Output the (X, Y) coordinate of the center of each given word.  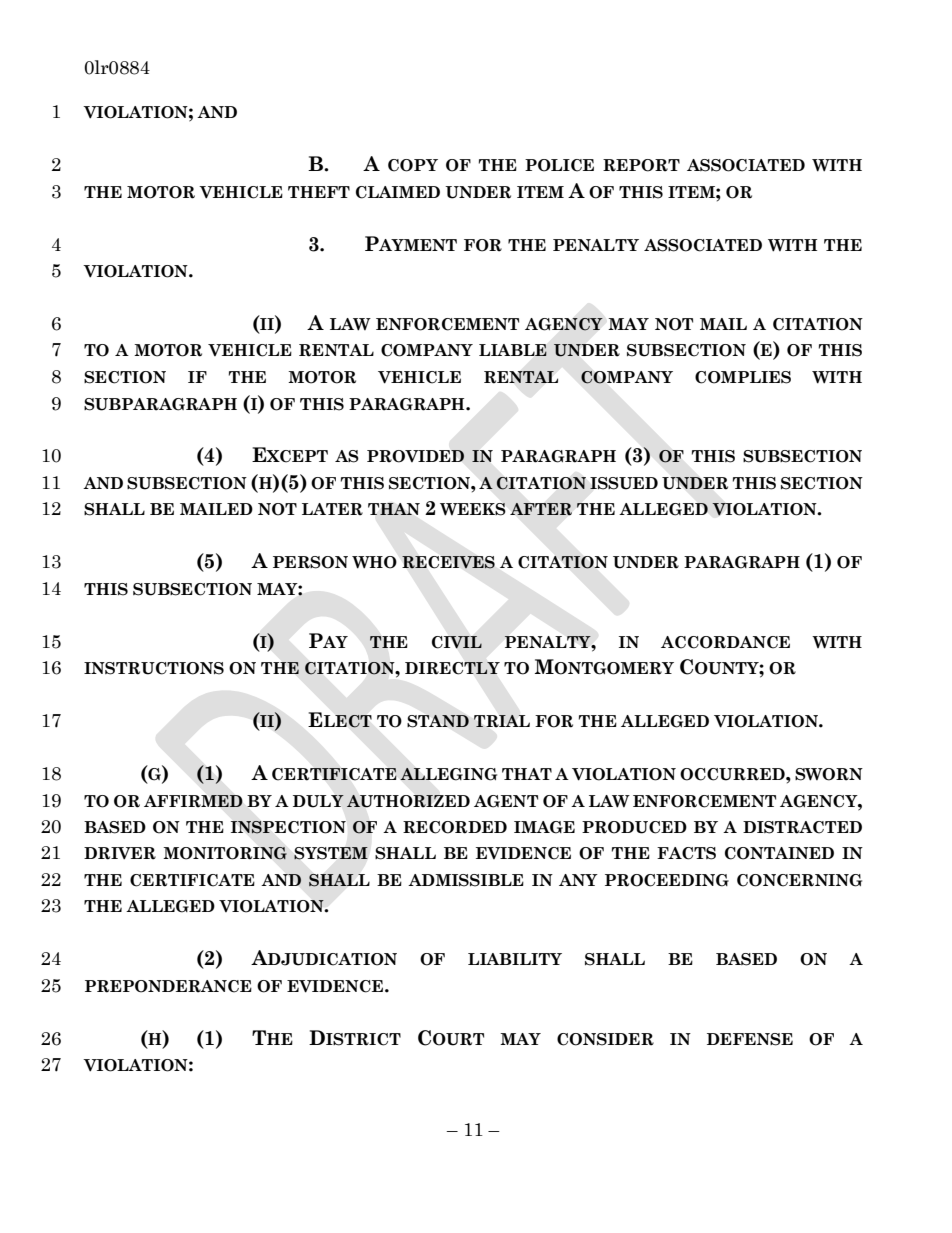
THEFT (319, 192)
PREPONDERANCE (168, 986)
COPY (413, 165)
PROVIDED (416, 456)
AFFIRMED (193, 801)
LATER (332, 509)
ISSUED (624, 483)
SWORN (829, 774)
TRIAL (502, 721)
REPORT (641, 165)
